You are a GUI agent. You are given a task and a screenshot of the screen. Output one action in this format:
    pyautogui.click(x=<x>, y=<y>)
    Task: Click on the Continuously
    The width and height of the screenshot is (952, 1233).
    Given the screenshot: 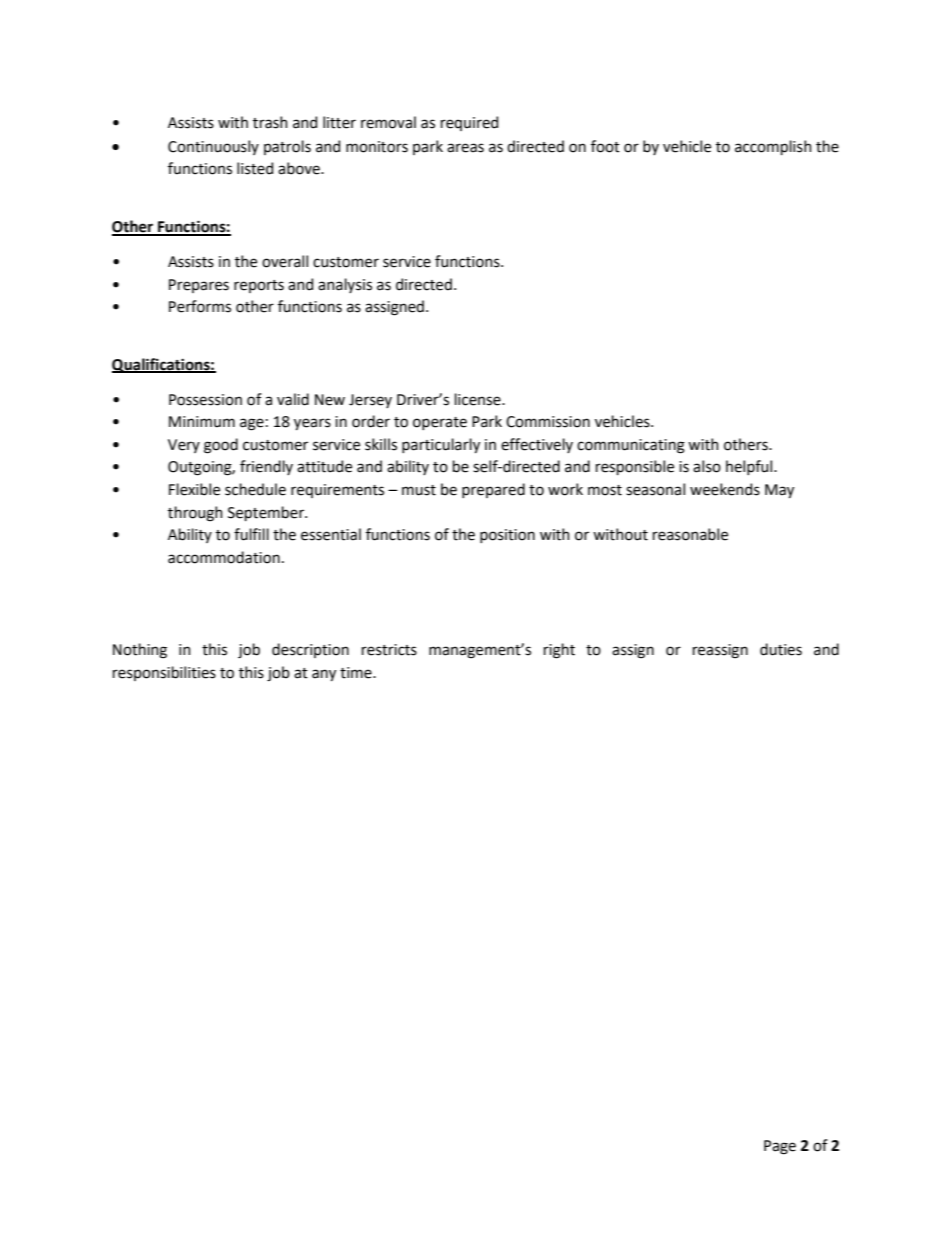 What is the action you would take?
    pyautogui.click(x=213, y=147)
